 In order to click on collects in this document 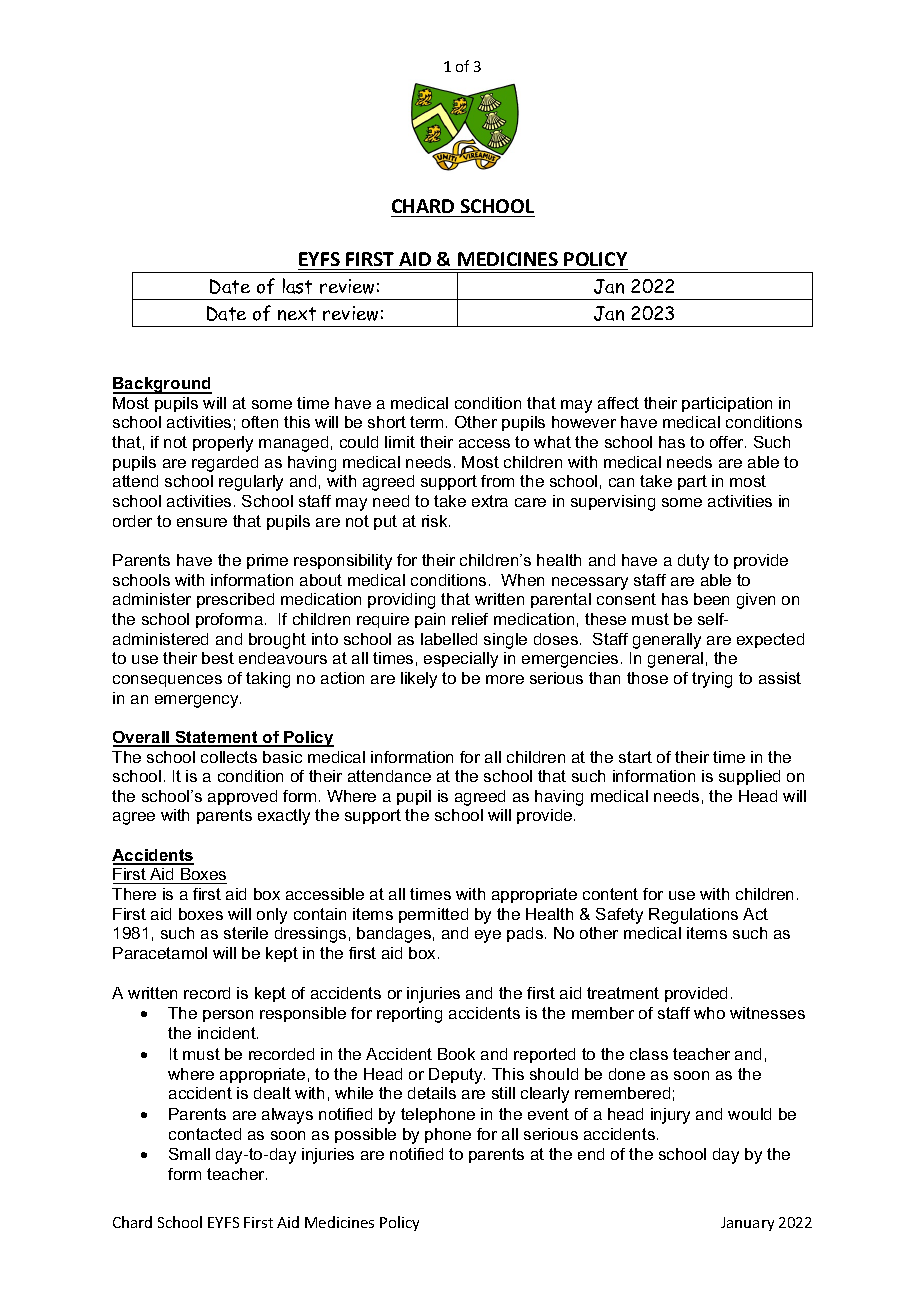, I will do `click(229, 757)`.
